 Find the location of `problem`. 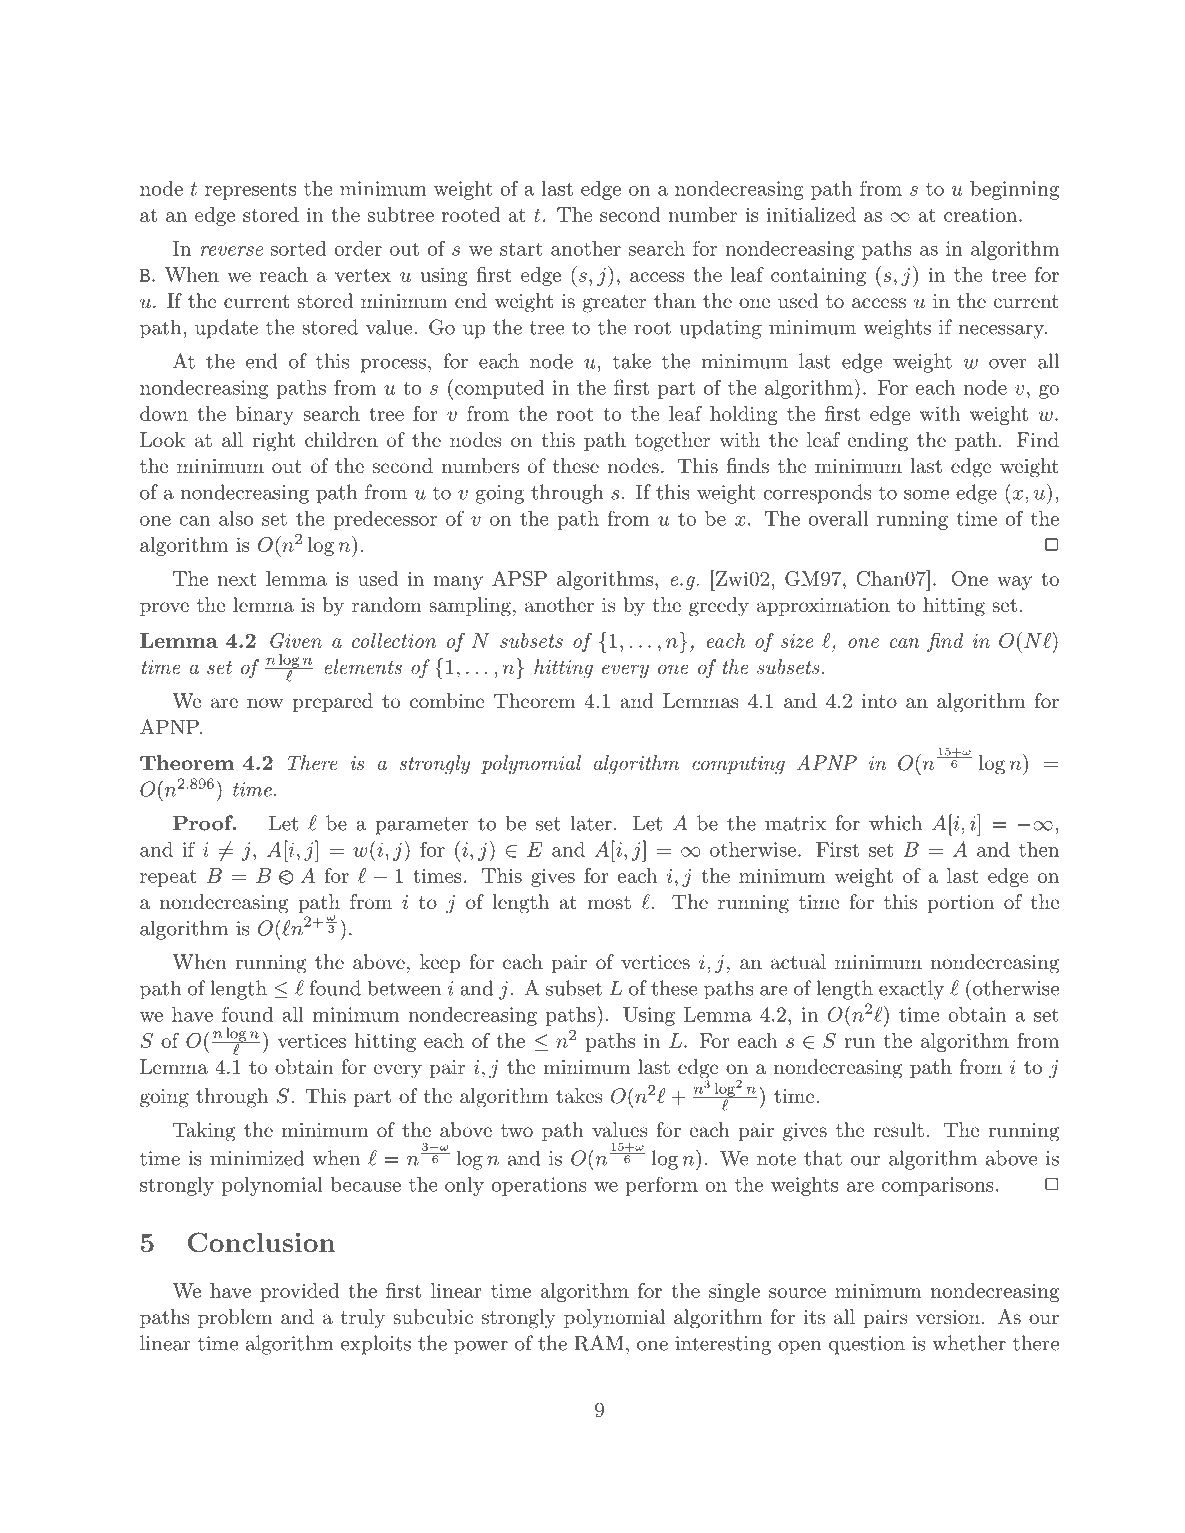

problem is located at coordinates (235, 1318).
